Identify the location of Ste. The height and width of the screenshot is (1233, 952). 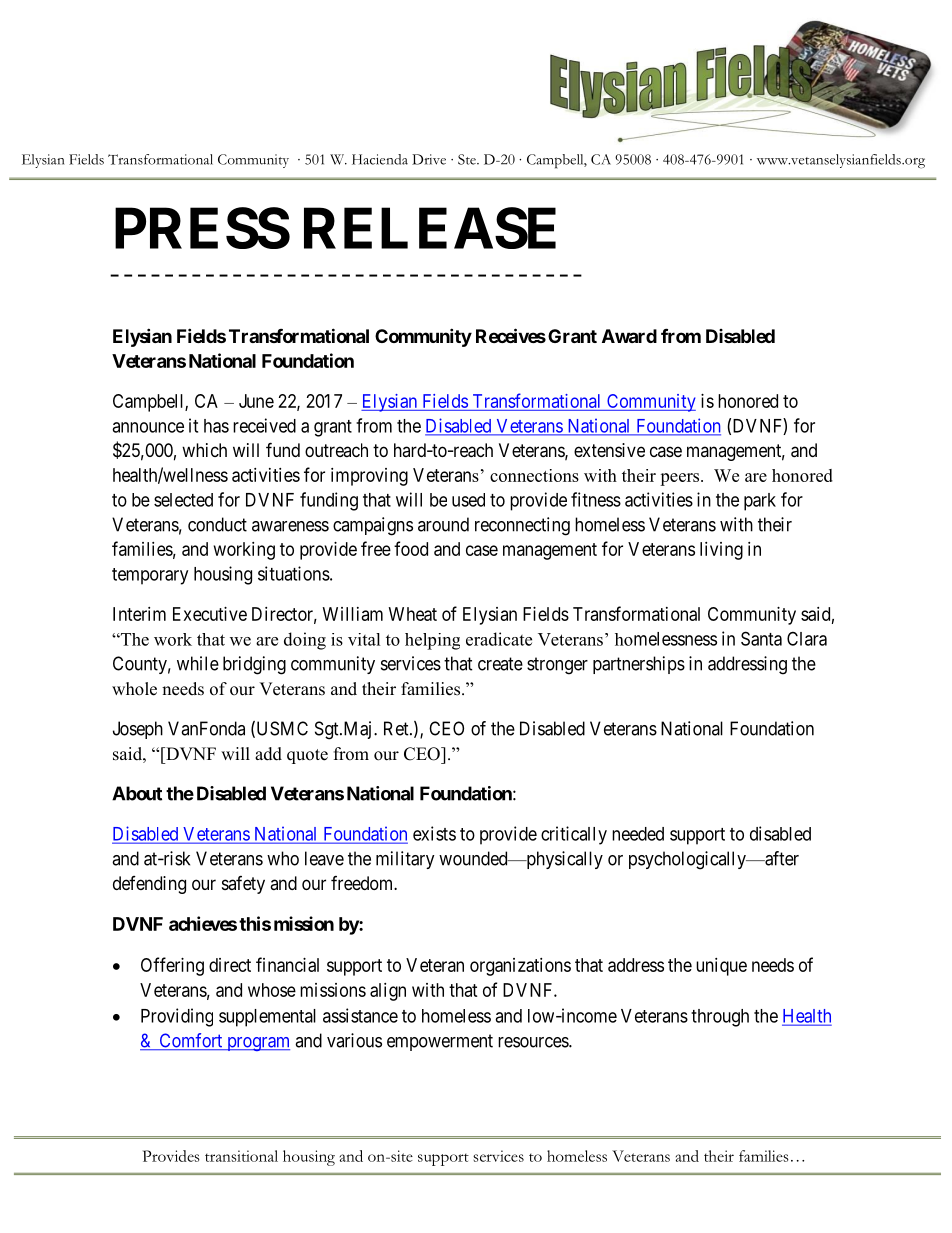
(468, 159).
